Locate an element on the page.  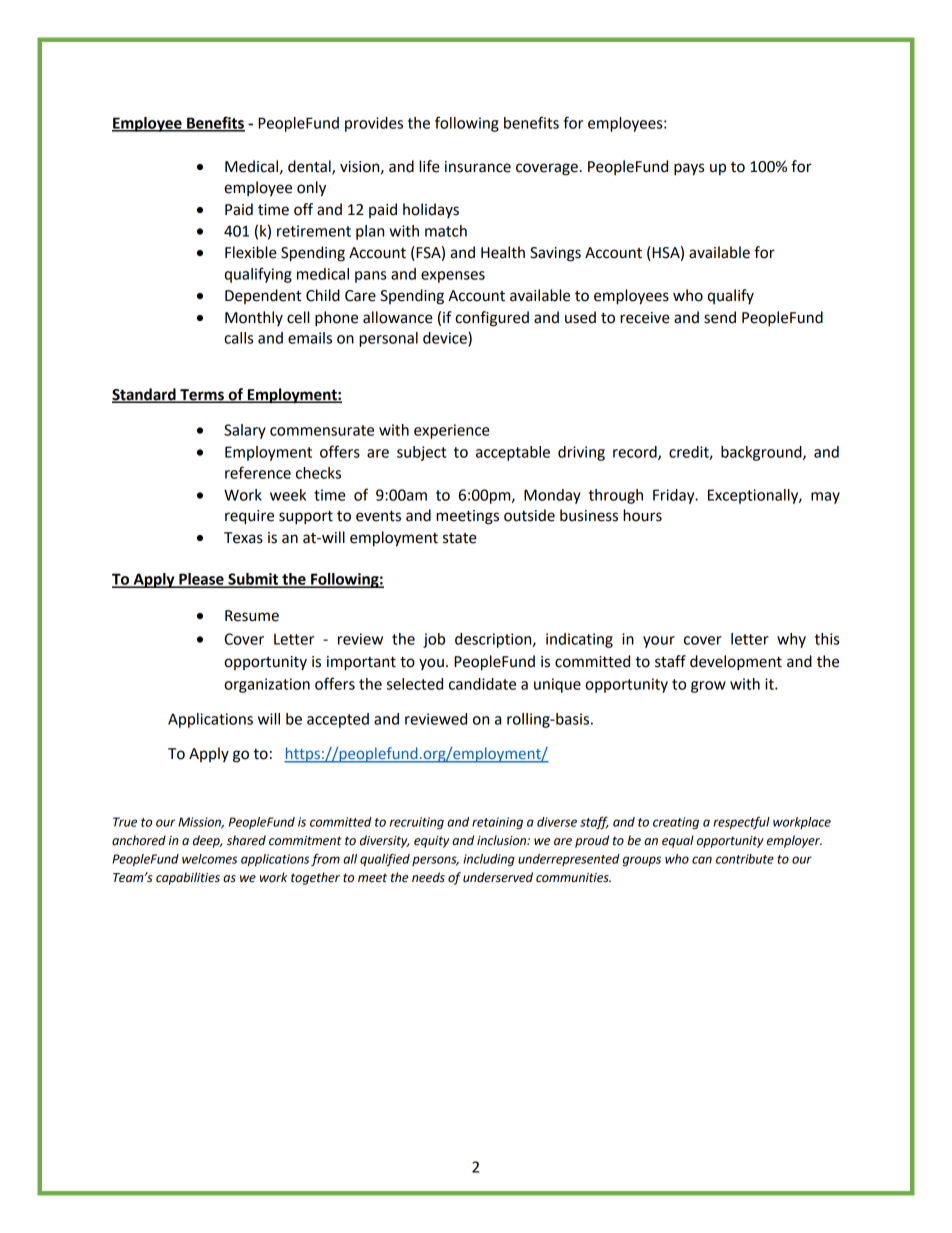
including is located at coordinates (489, 860).
